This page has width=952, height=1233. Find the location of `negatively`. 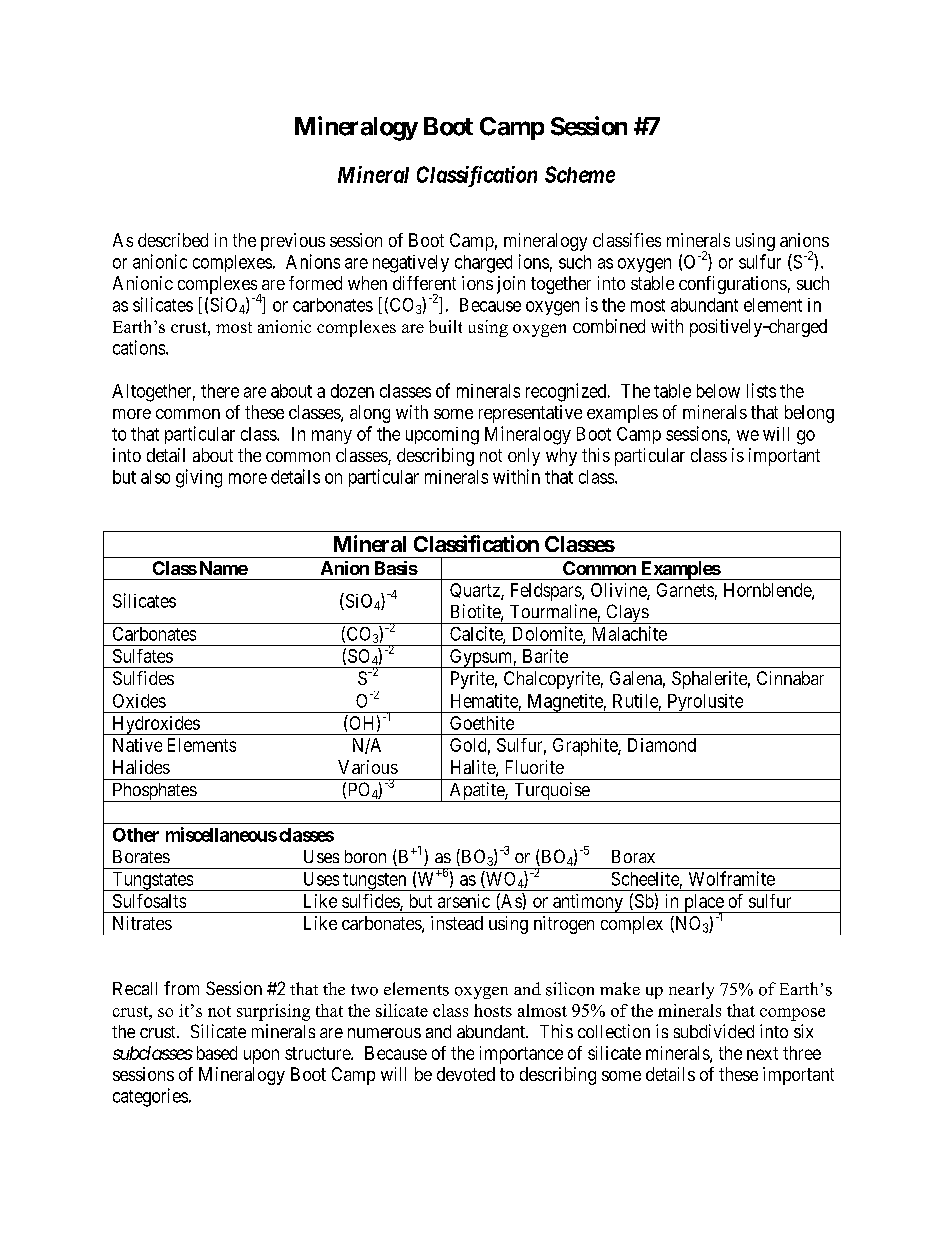

negatively is located at coordinates (411, 264).
